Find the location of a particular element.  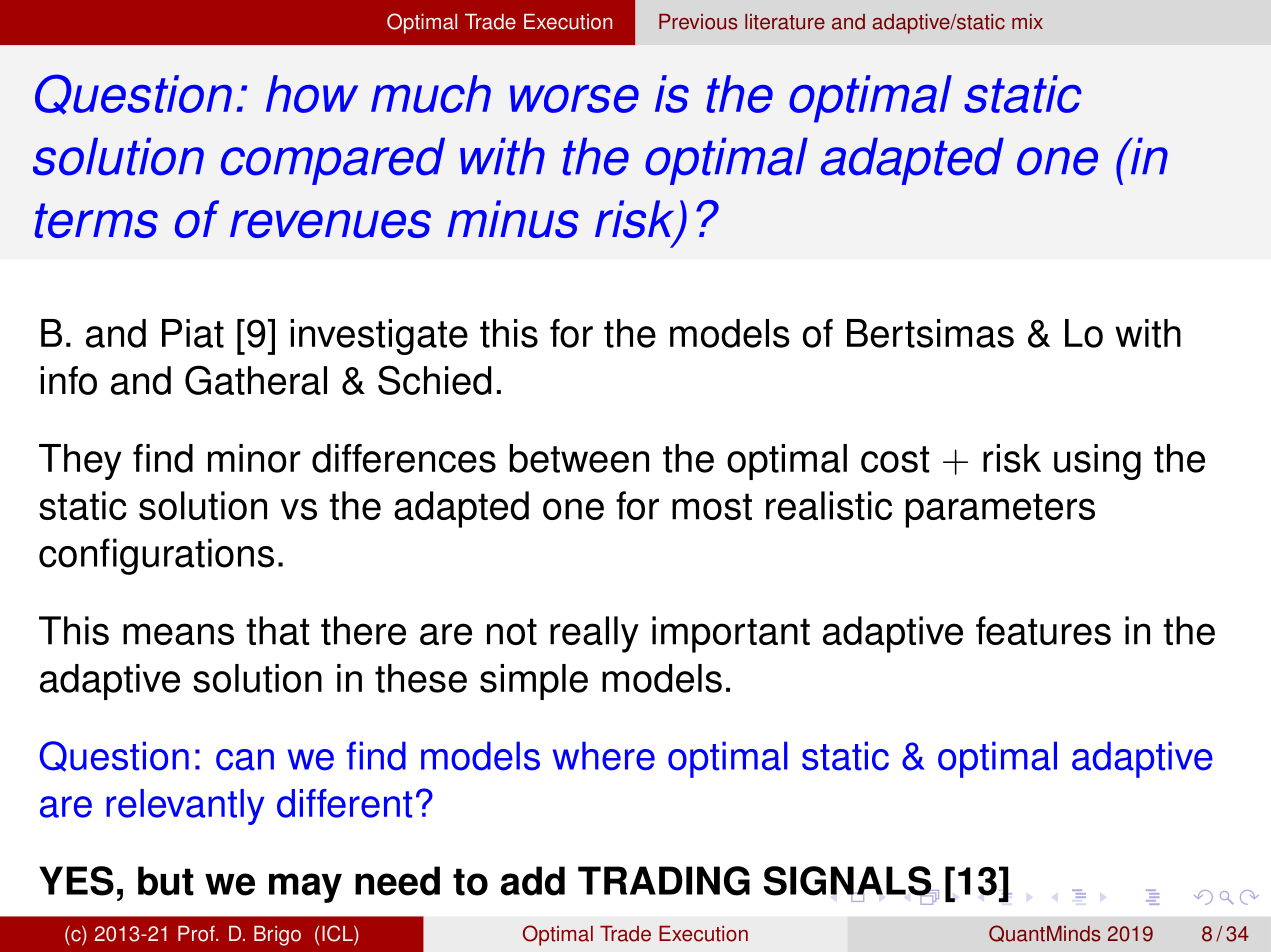

worse is located at coordinates (574, 99).
